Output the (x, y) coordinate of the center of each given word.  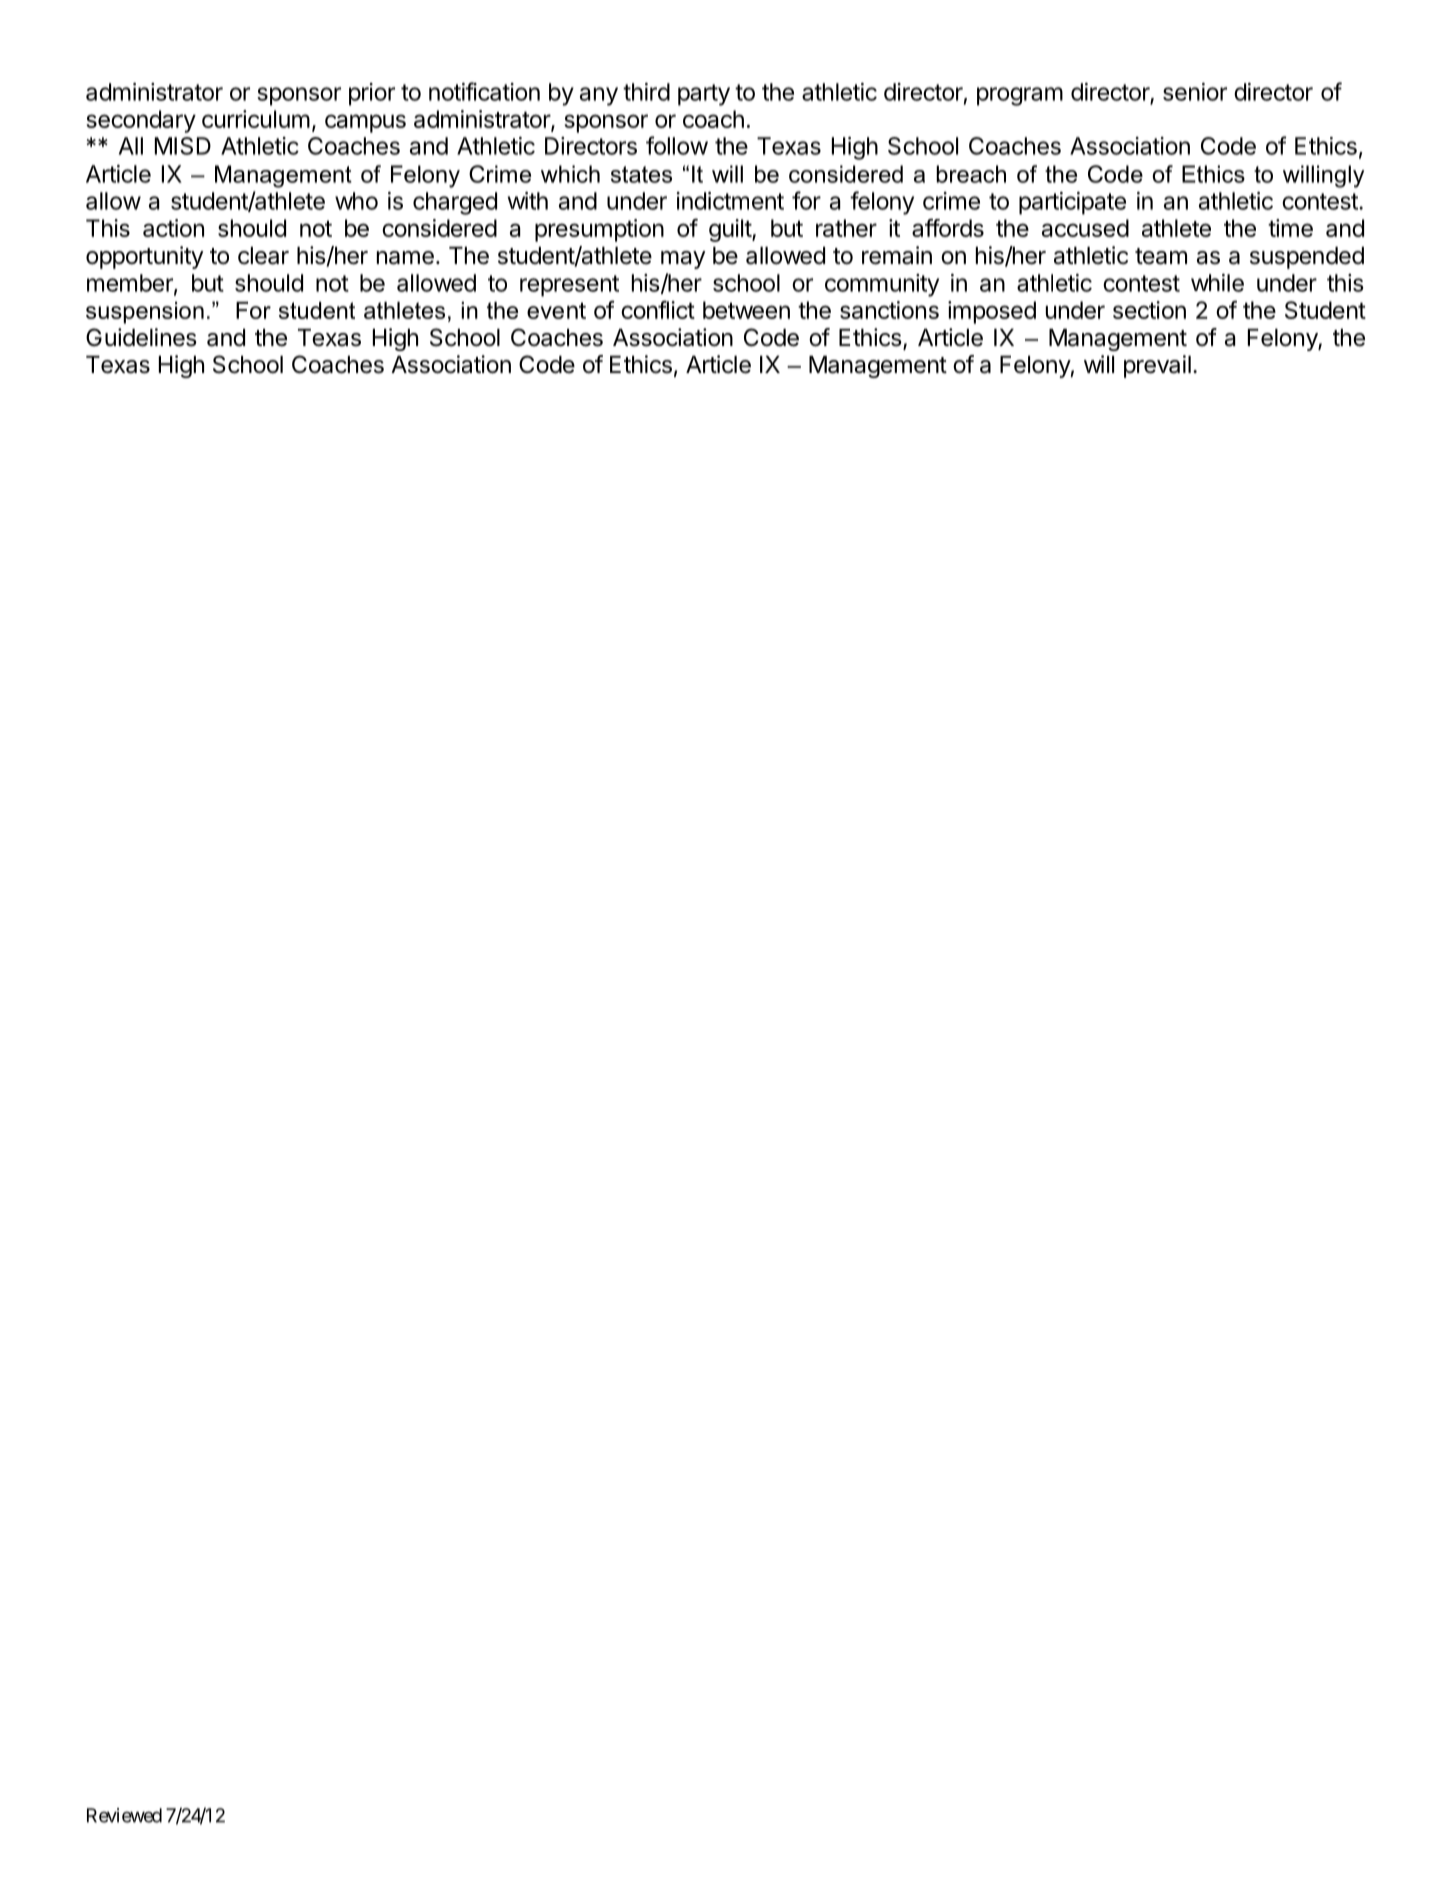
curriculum (256, 119)
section (1149, 310)
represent (569, 286)
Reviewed (124, 1815)
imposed (992, 312)
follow (677, 145)
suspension (145, 313)
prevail (1157, 366)
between (746, 310)
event (556, 310)
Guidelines (141, 337)
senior (1195, 92)
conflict (658, 309)
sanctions (889, 310)
